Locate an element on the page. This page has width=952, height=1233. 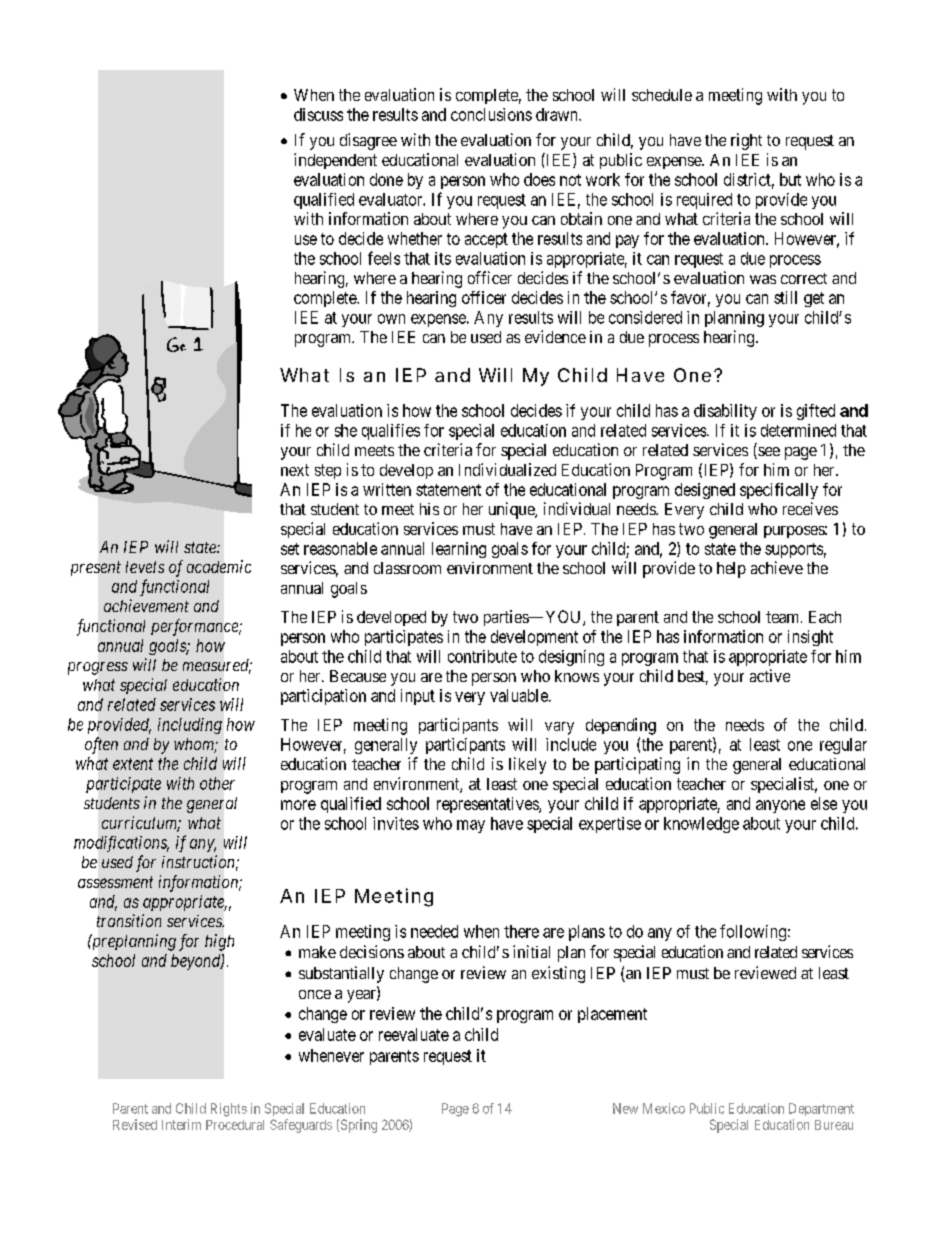
Interim is located at coordinates (181, 1124).
